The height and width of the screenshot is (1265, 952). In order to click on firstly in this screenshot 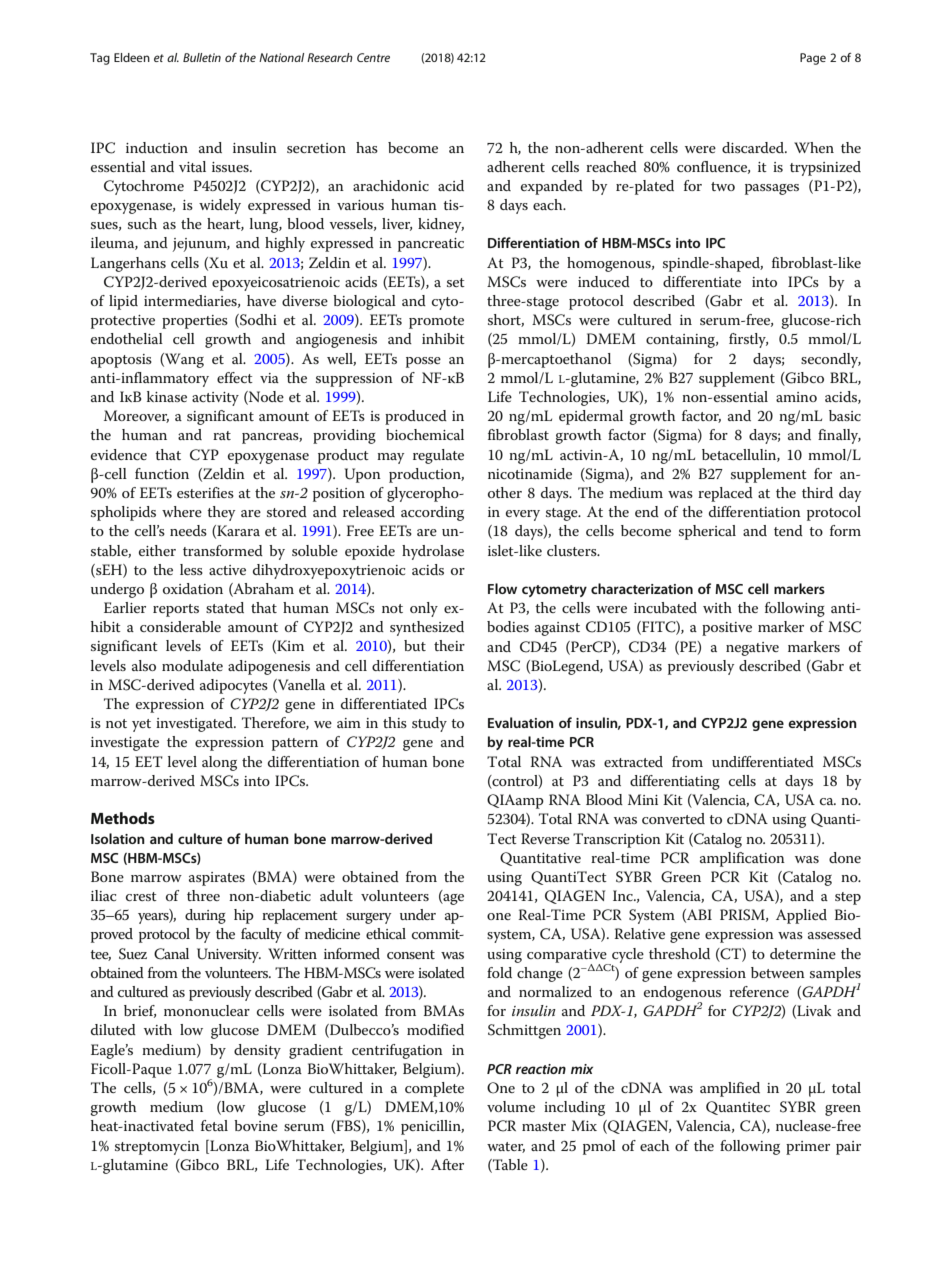, I will do `click(748, 340)`.
